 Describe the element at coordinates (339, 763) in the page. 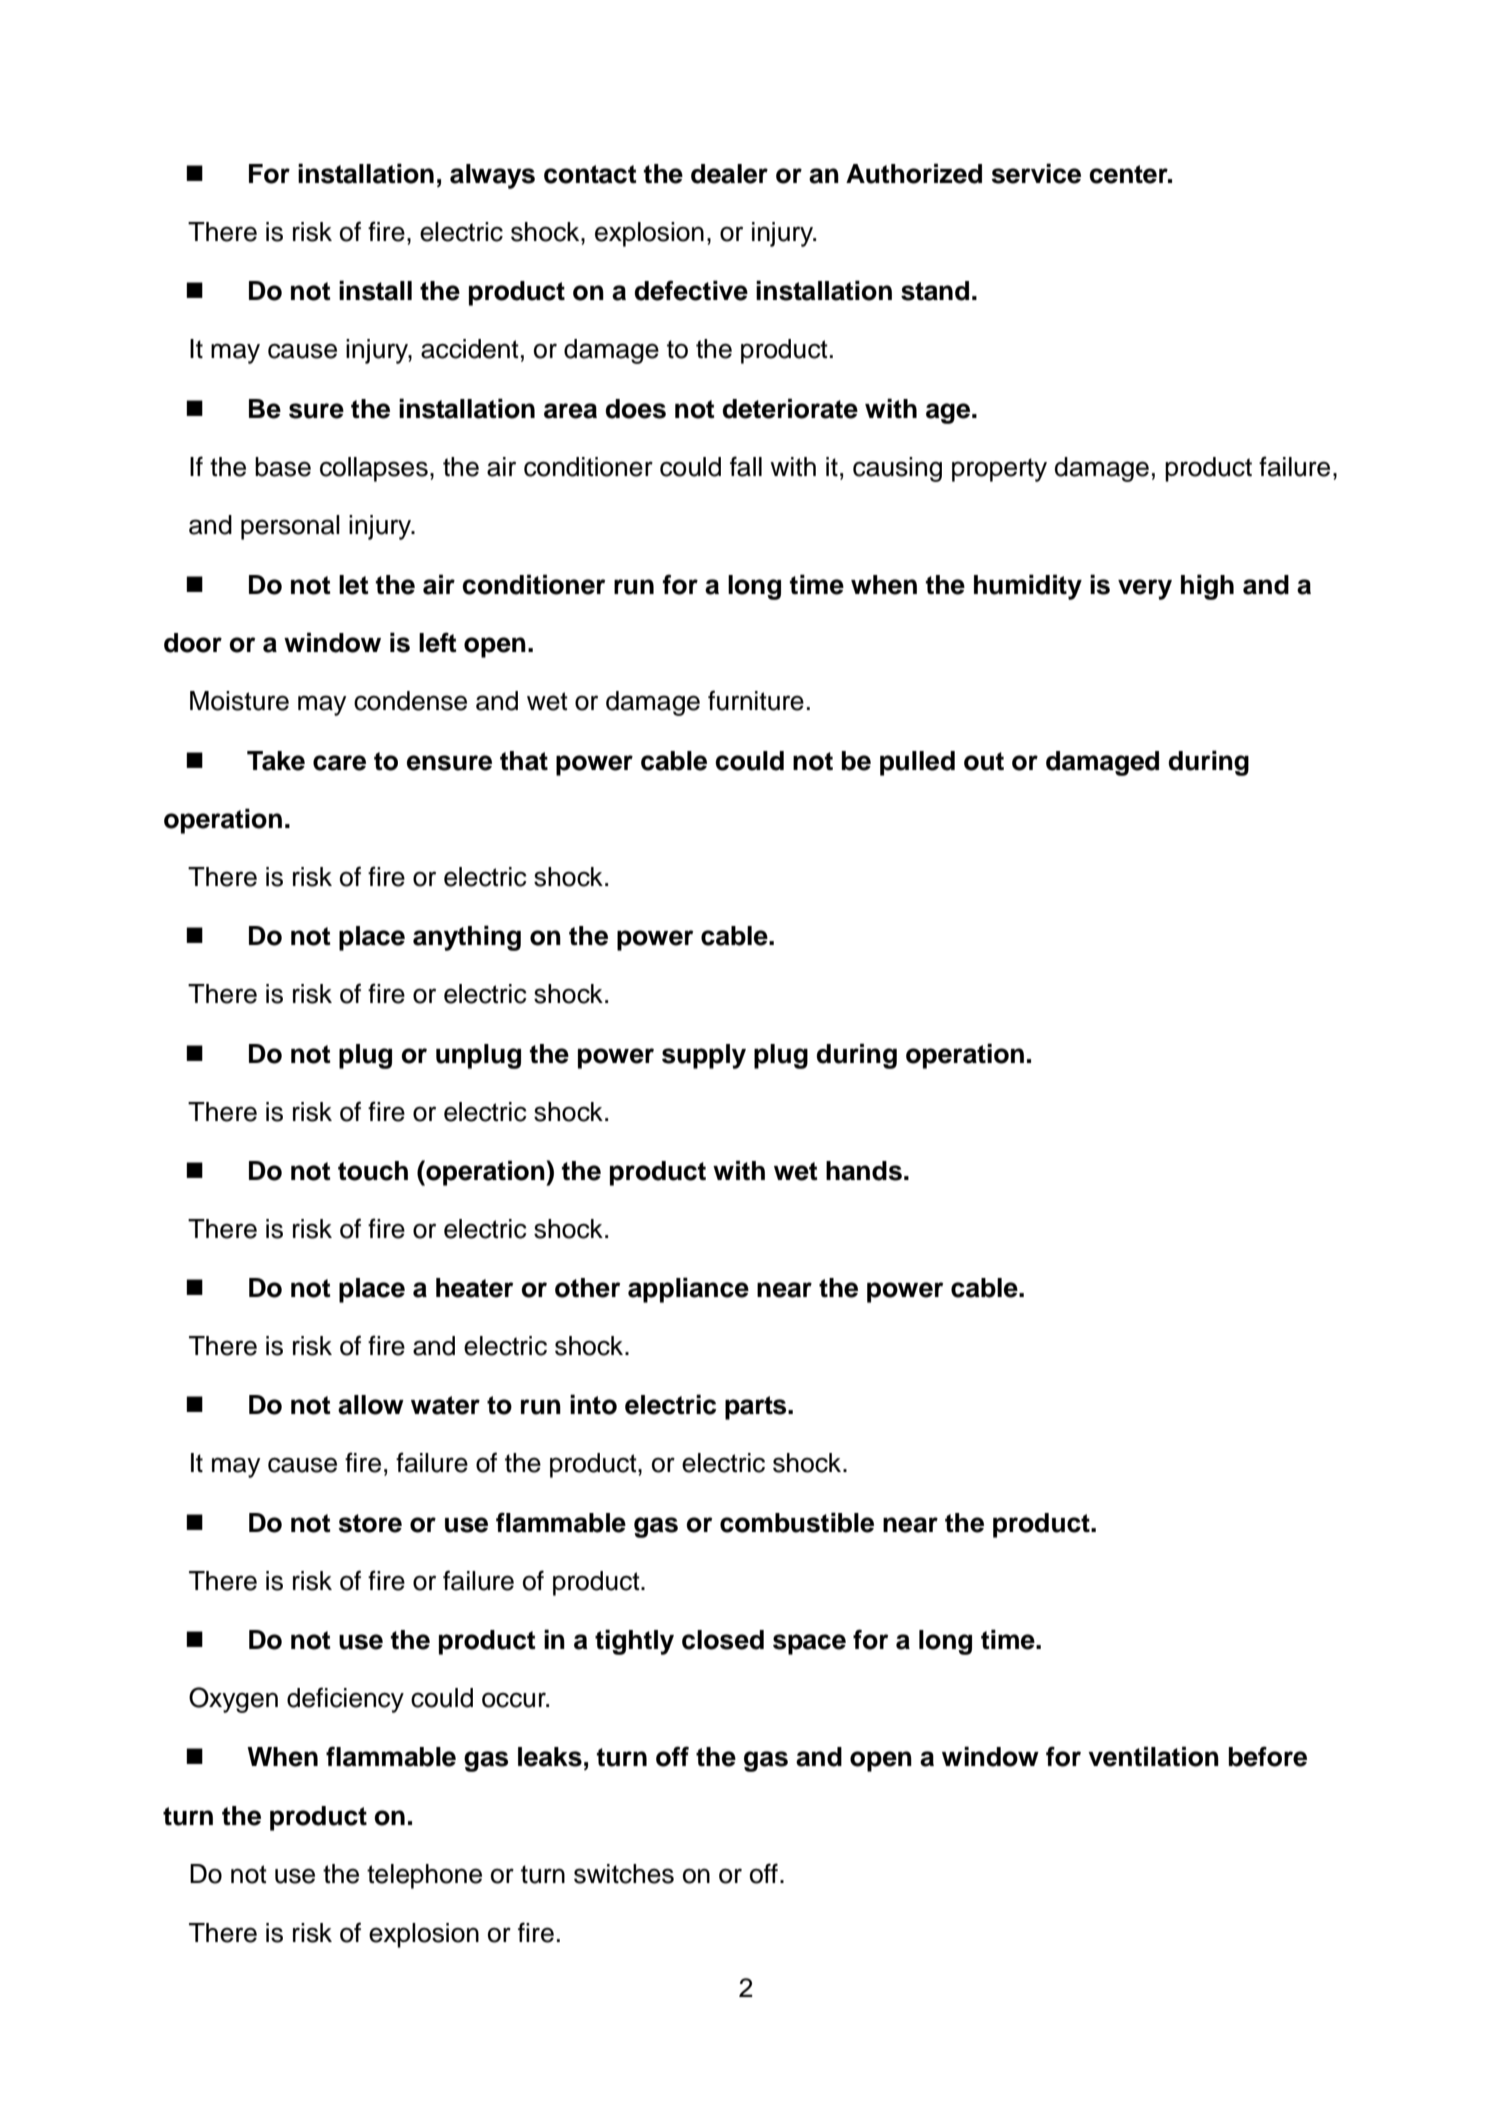

I see `care` at that location.
